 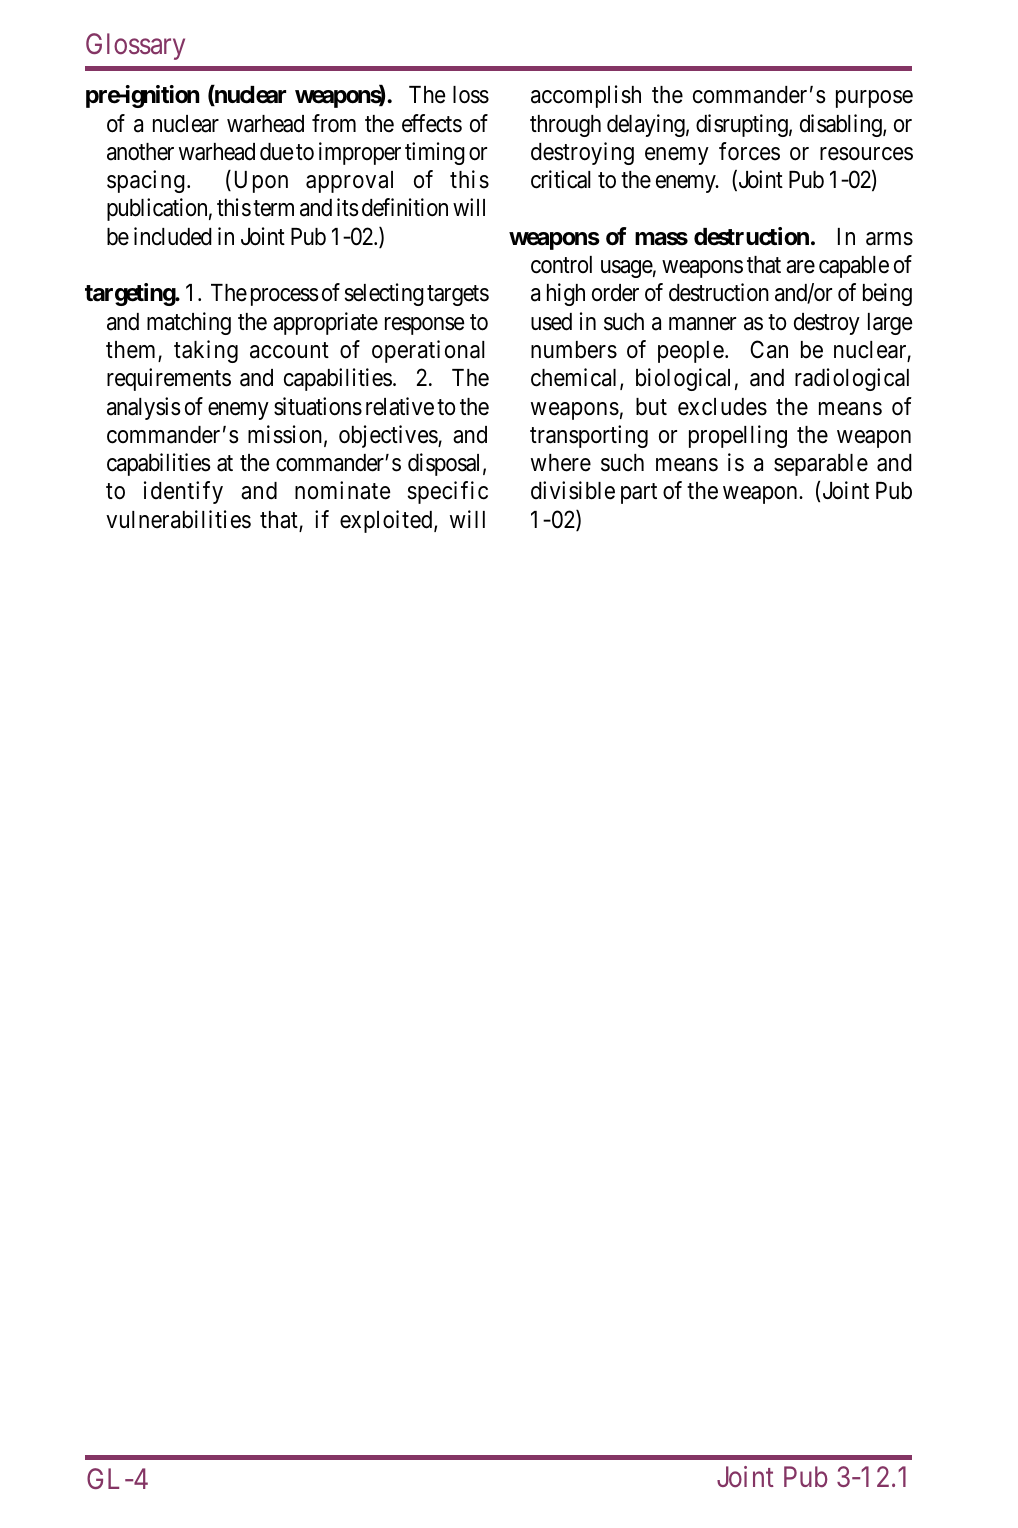 I want to click on from, so click(x=334, y=123).
